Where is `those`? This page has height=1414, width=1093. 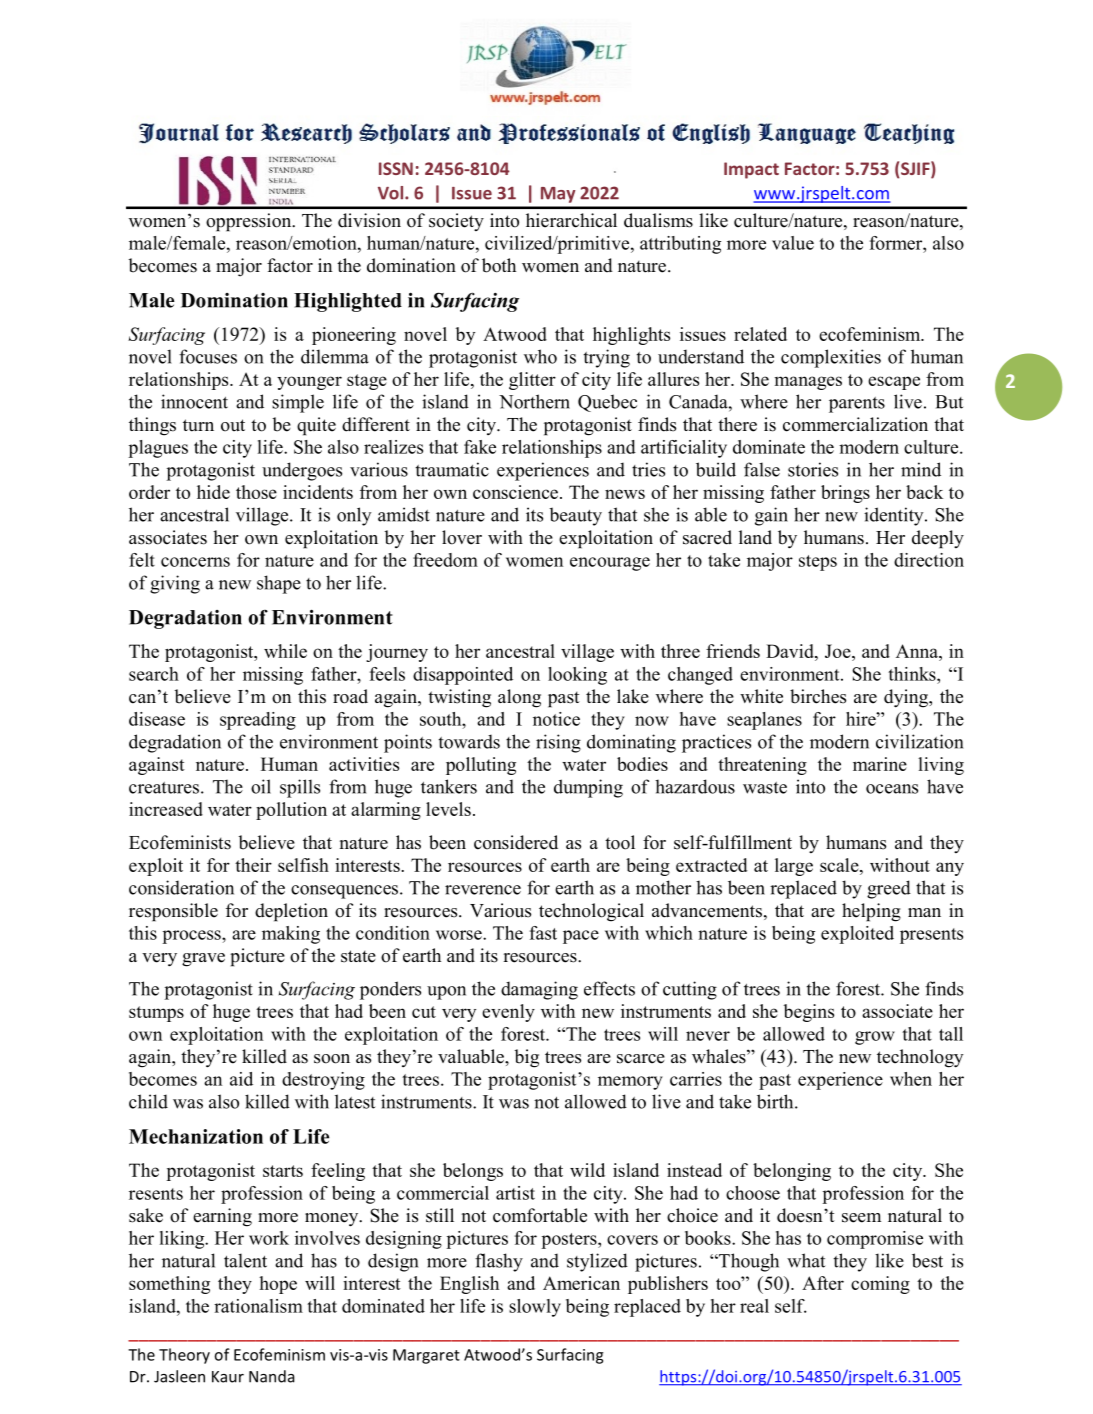
those is located at coordinates (256, 492).
